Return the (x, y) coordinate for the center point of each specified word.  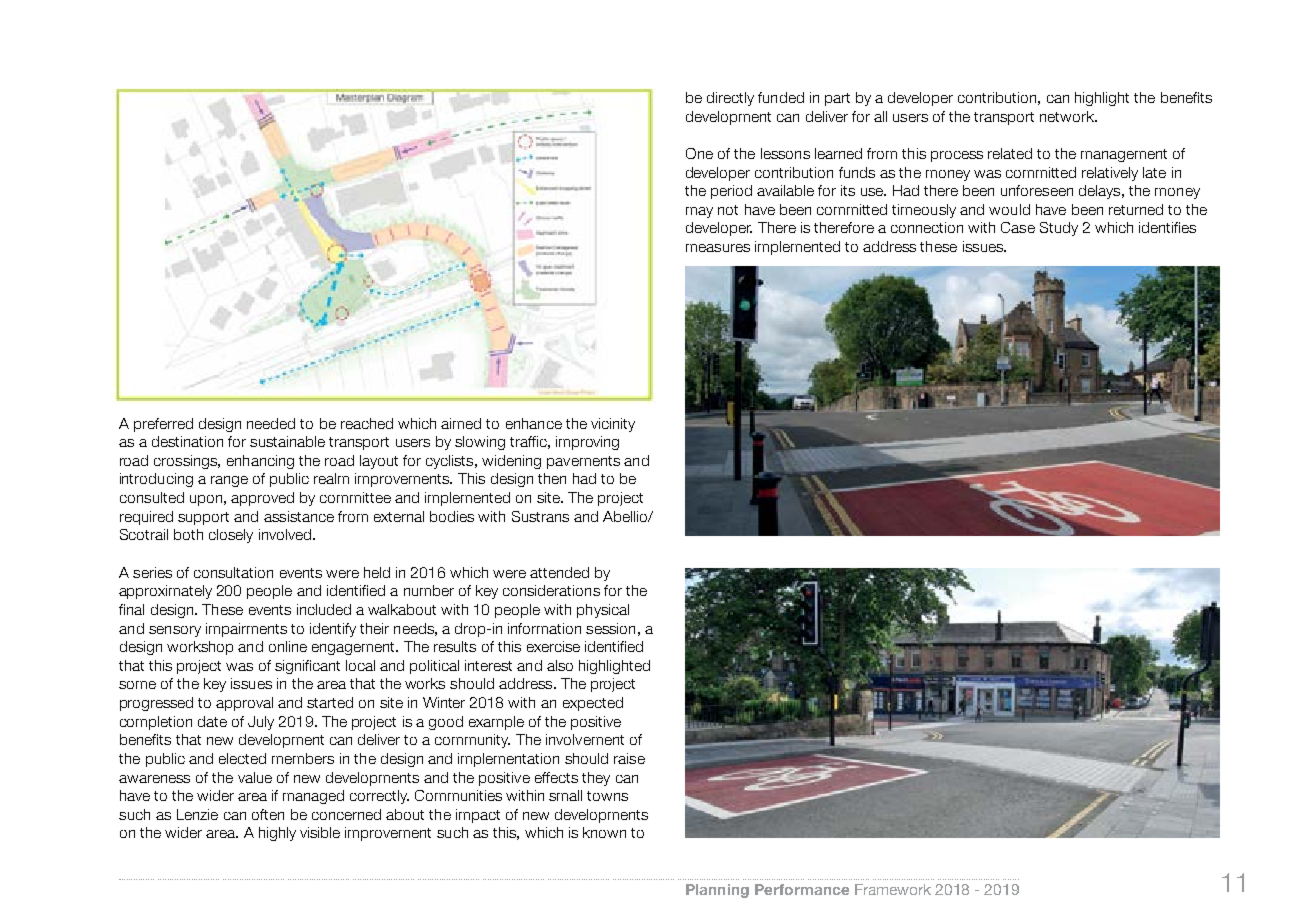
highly (277, 834)
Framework (893, 889)
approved (262, 499)
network (1068, 116)
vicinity (613, 425)
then (552, 478)
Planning (717, 891)
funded (781, 97)
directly (730, 99)
